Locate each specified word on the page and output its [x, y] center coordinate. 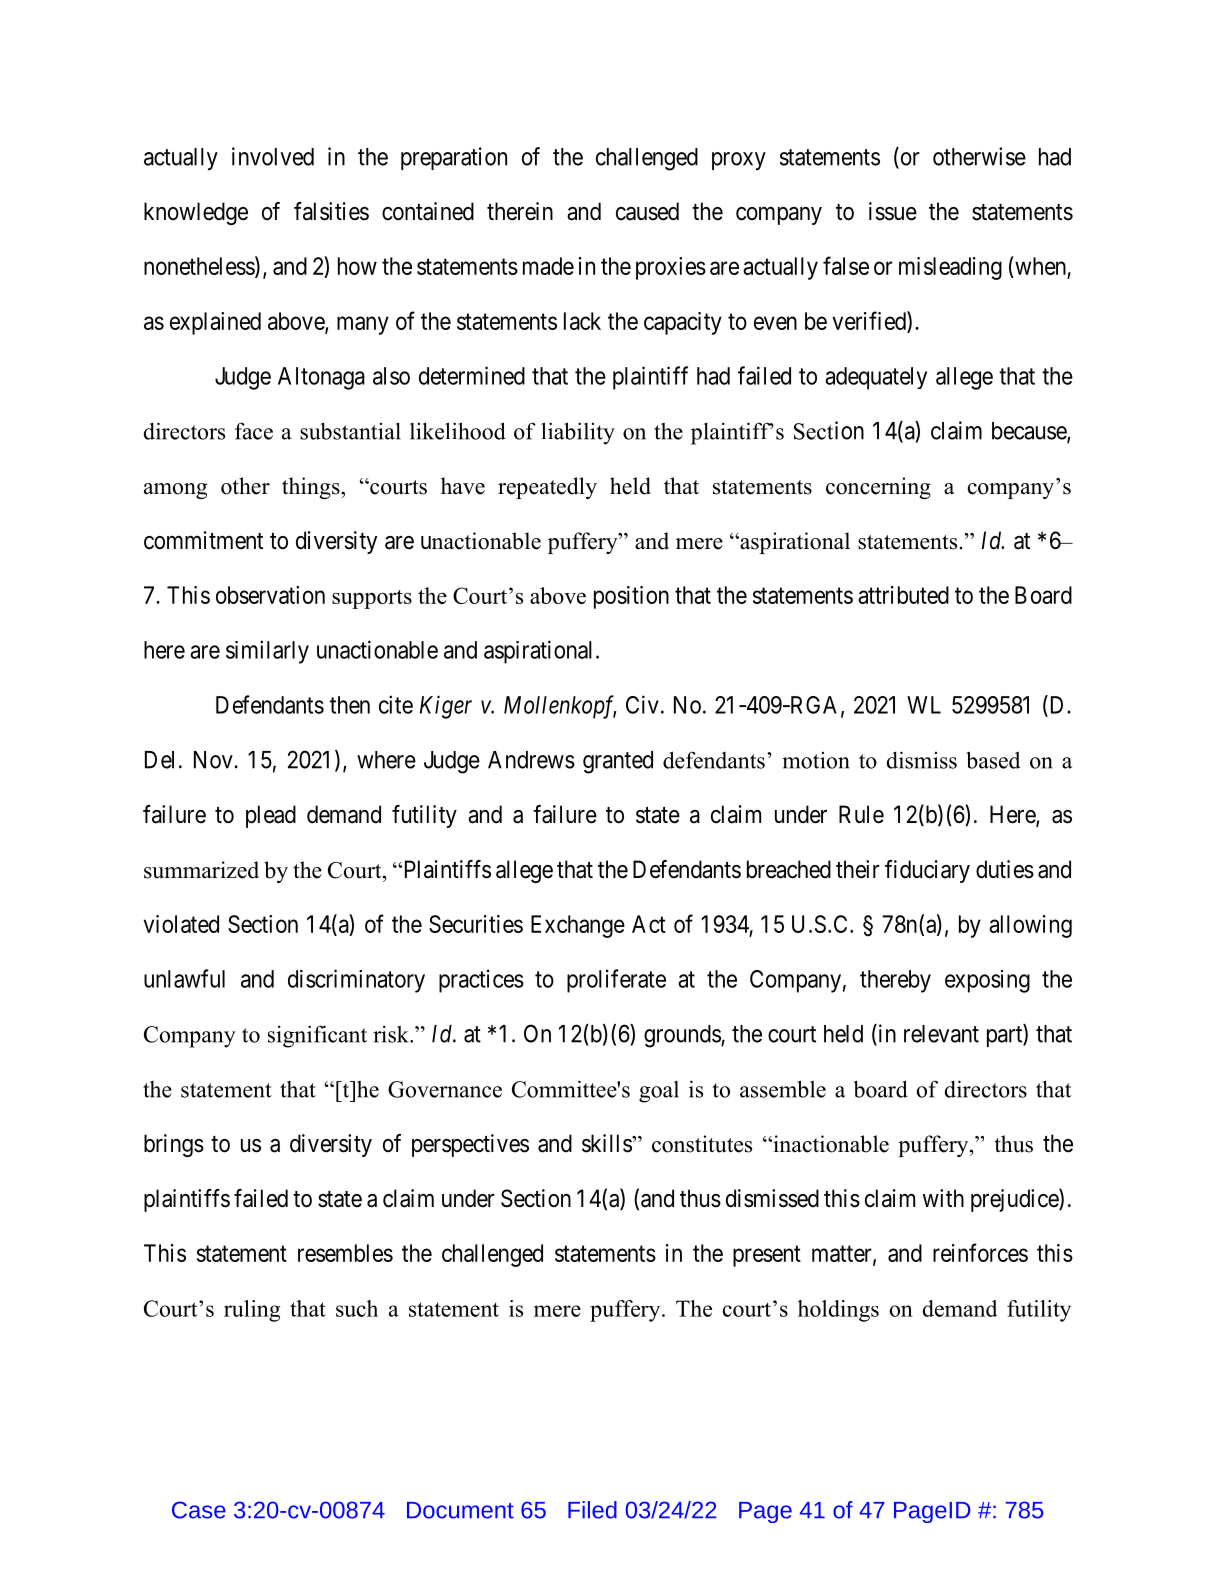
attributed [903, 595]
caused [647, 211]
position [631, 597]
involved [273, 156]
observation [270, 595]
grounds [683, 1036]
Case [199, 1510]
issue [893, 211]
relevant [941, 1034]
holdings [838, 1311]
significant [317, 1036]
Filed [592, 1510]
